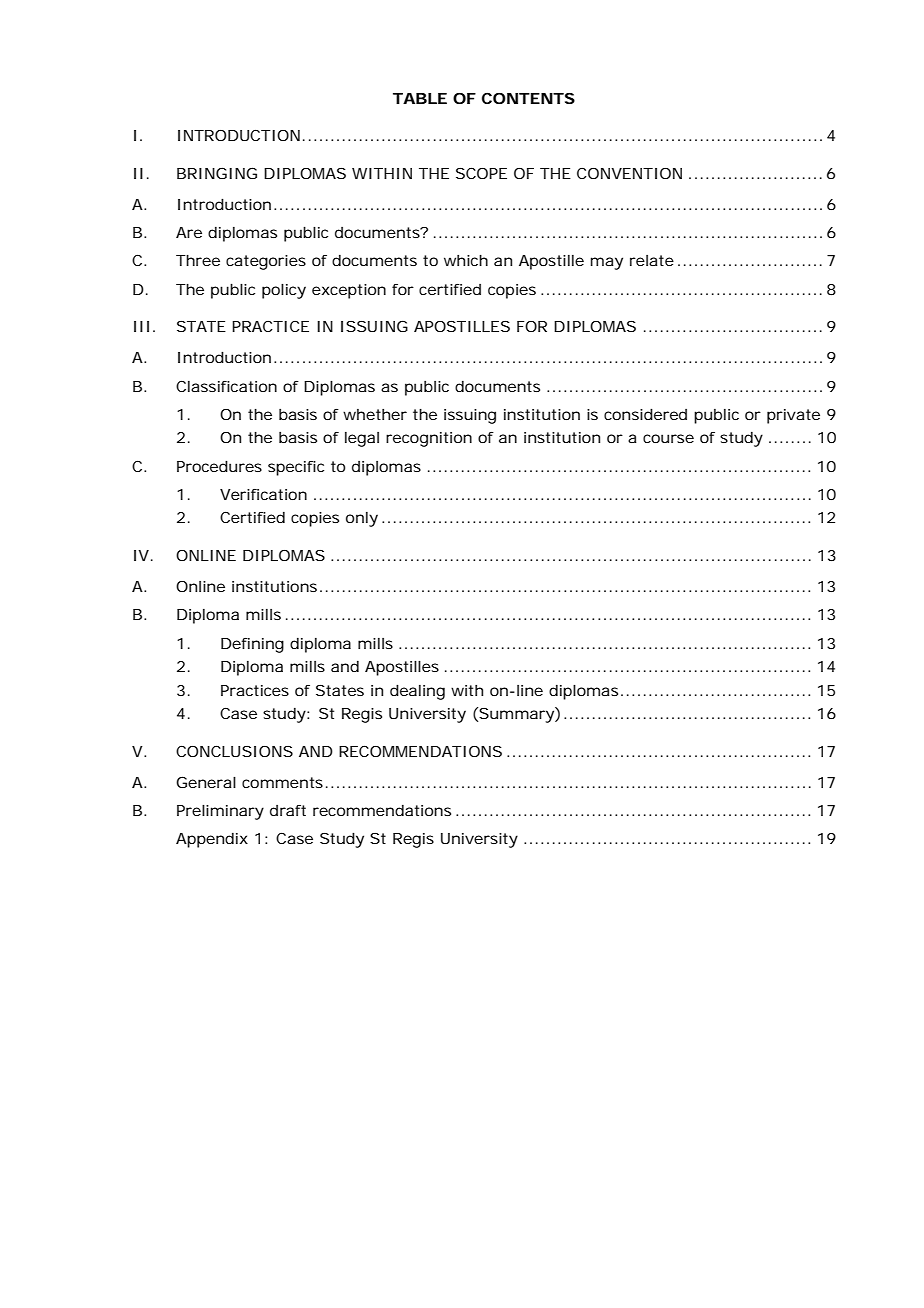 The image size is (924, 1308). Describe the element at coordinates (217, 173) in the document. I see `BRINGING` at that location.
